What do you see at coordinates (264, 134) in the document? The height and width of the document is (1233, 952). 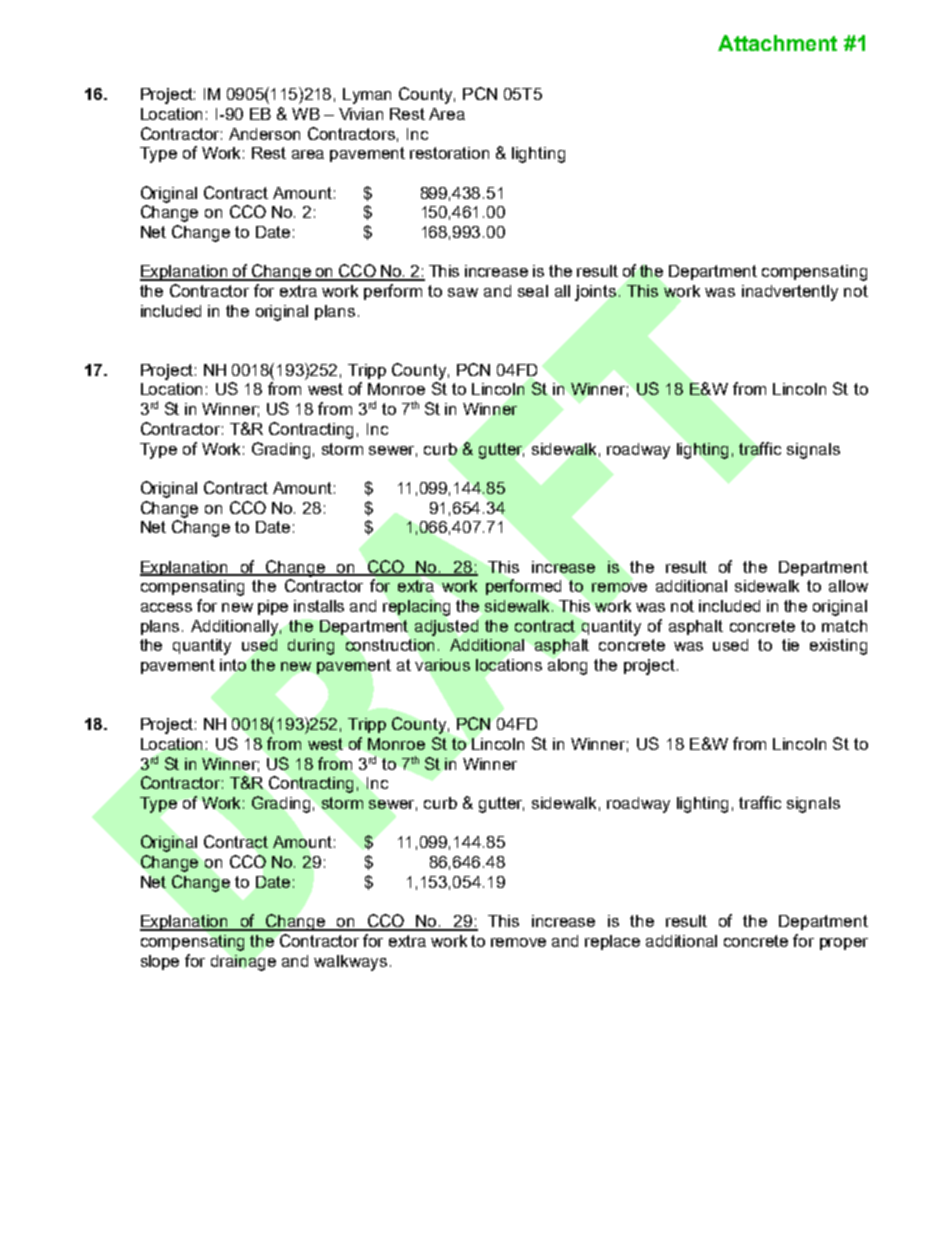 I see `Anderson` at bounding box center [264, 134].
